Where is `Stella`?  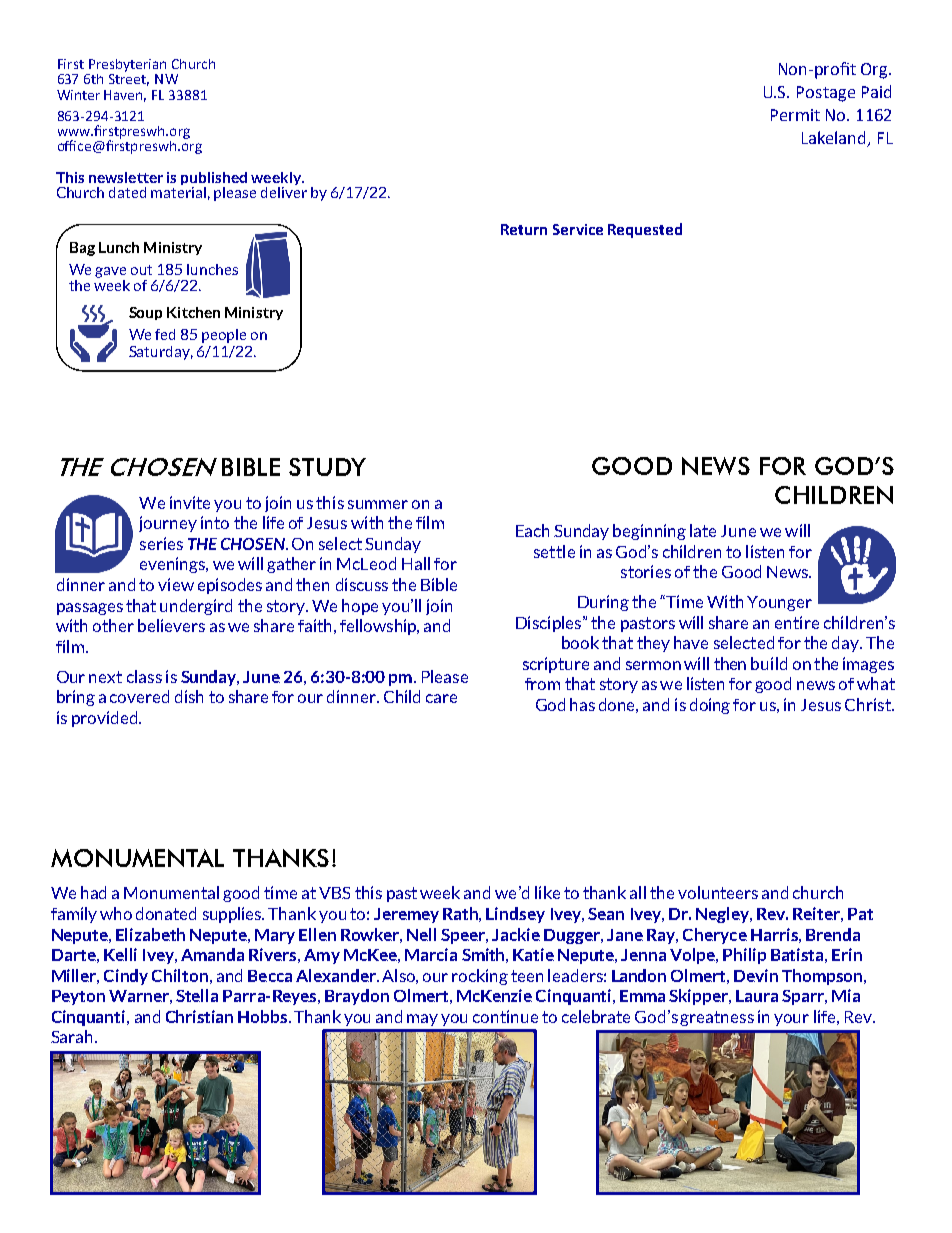
Stella is located at coordinates (197, 995).
